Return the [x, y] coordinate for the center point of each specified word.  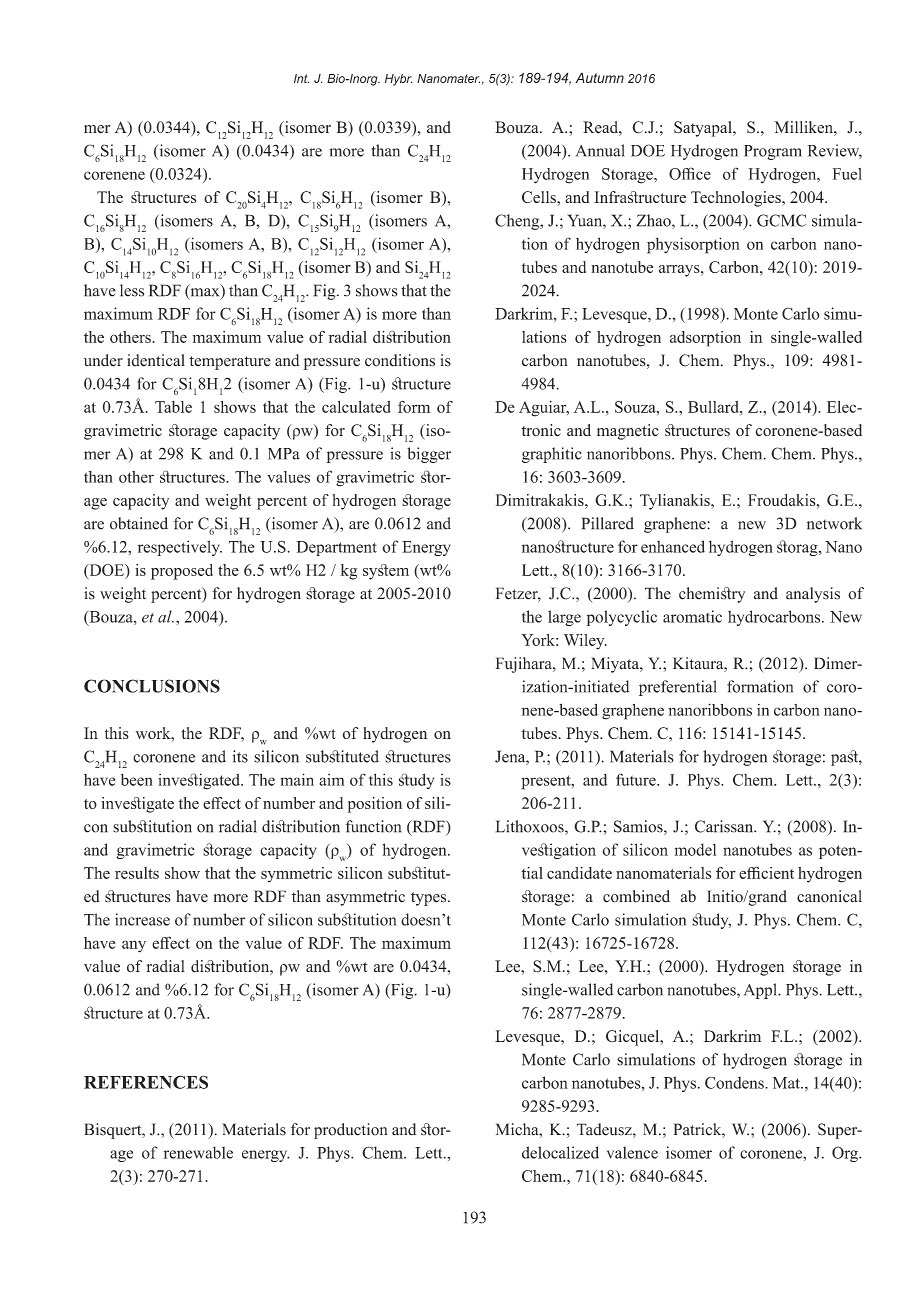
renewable [198, 1152]
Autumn [599, 78]
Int [301, 78]
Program [773, 152]
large [564, 618]
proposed [182, 572]
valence [632, 1152]
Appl [762, 991]
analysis [813, 595]
